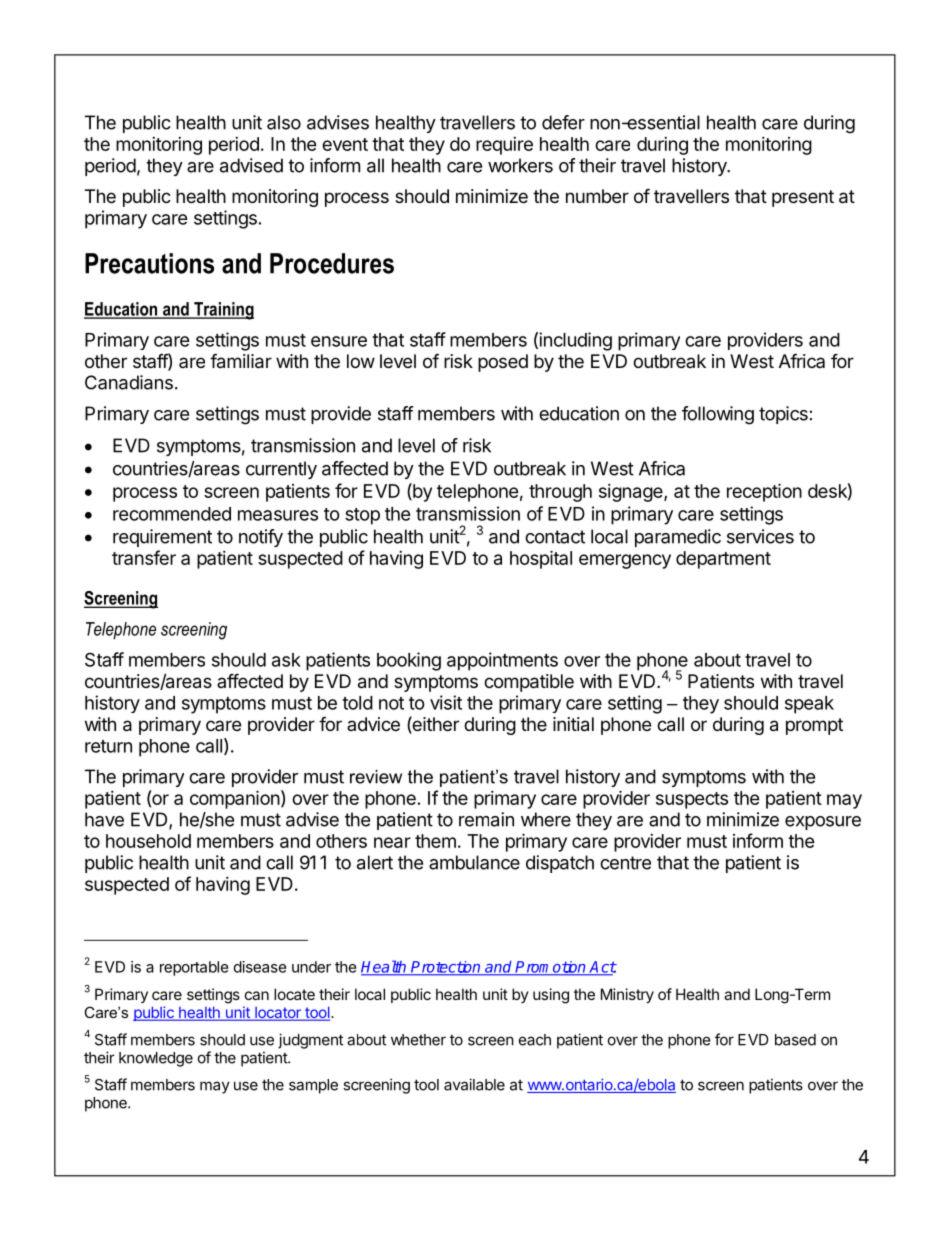  I want to click on workers, so click(520, 165).
